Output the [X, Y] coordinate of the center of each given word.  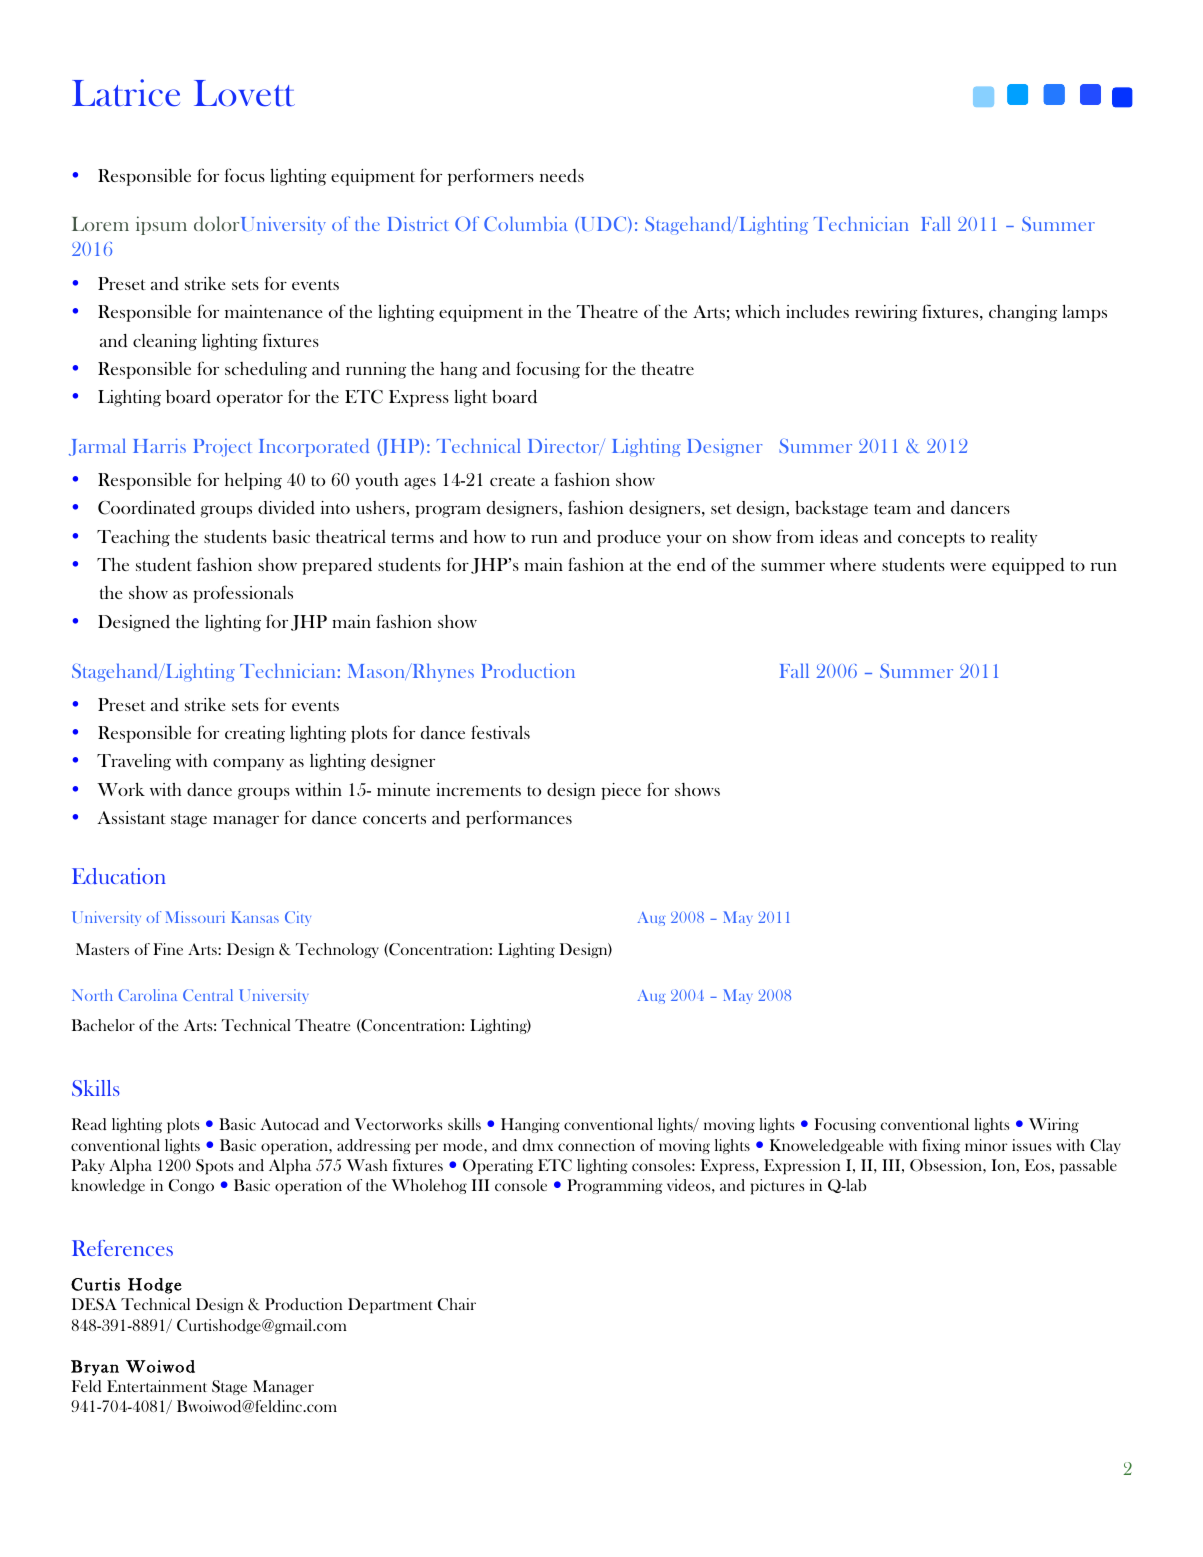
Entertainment [157, 1386]
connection [596, 1145]
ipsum [161, 225]
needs [562, 176]
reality [1014, 538]
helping [253, 481]
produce [629, 538]
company [248, 764]
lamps [1084, 313]
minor [986, 1145]
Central [208, 995]
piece [621, 791]
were [968, 567]
